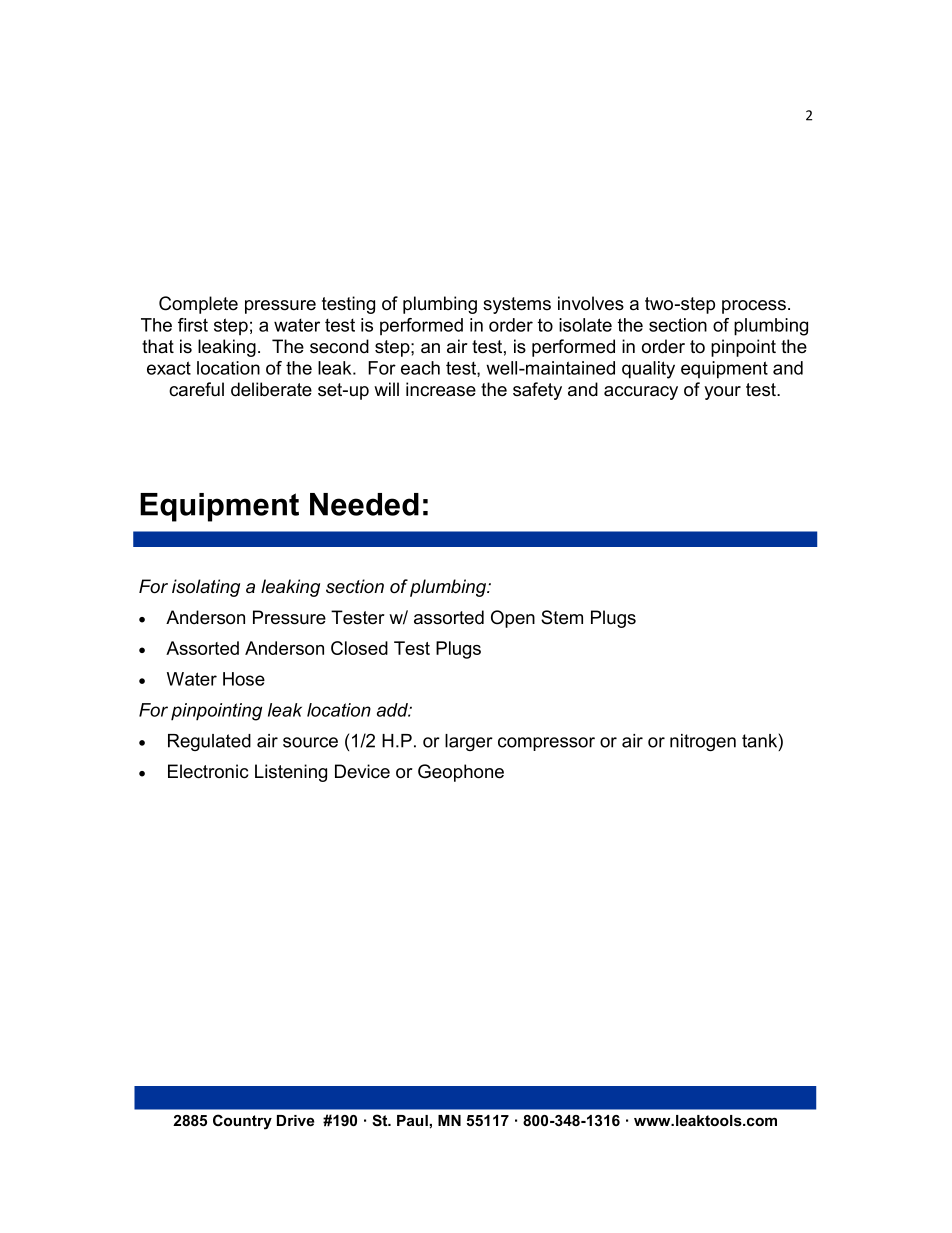  Describe the element at coordinates (364, 504) in the screenshot. I see `Needed` at that location.
